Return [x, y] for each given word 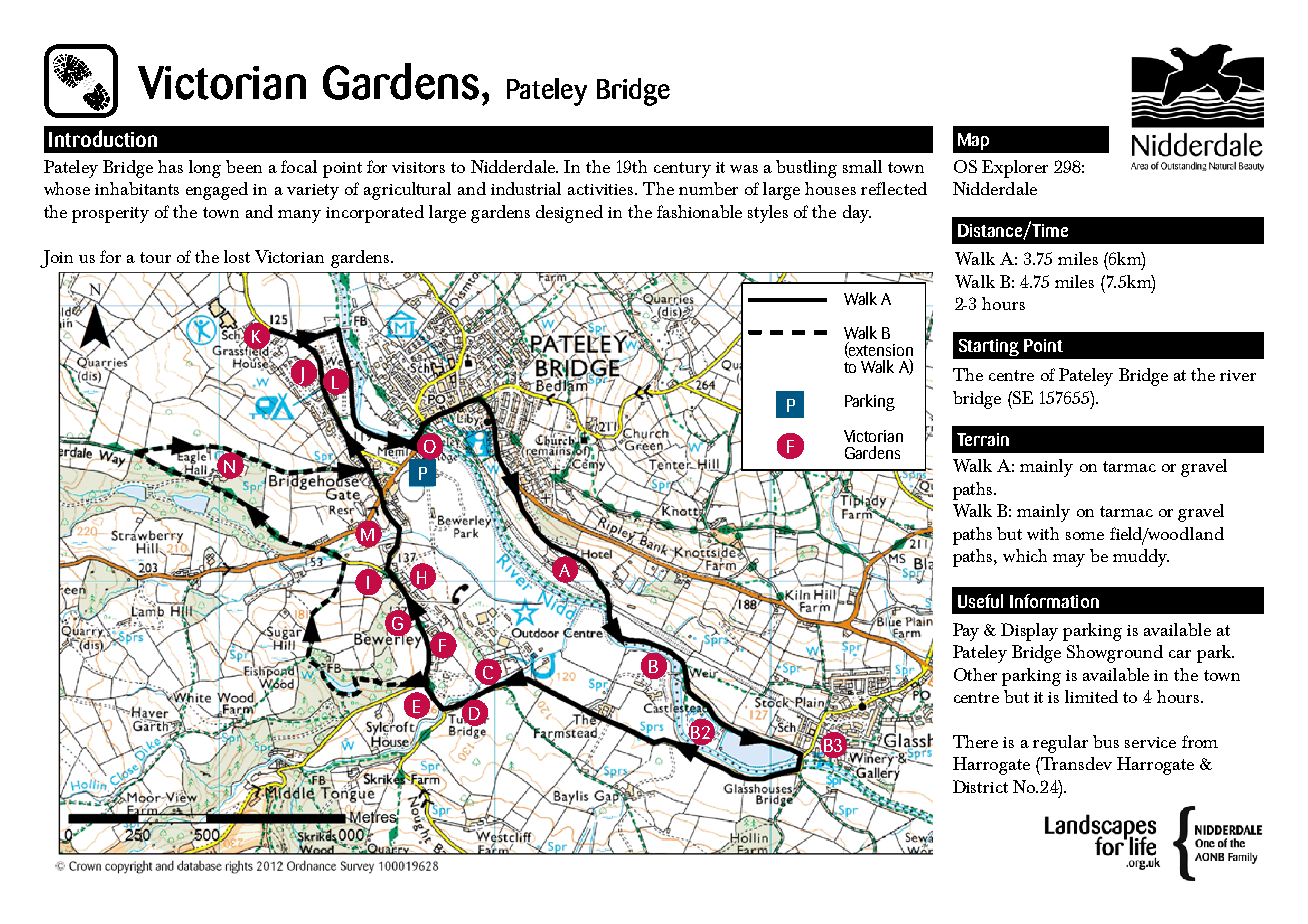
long [205, 169]
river [1238, 375]
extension [880, 350]
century [682, 170]
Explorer [1015, 169]
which [1025, 555]
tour [155, 257]
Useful [980, 601]
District [980, 786]
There [975, 741]
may [1069, 560]
